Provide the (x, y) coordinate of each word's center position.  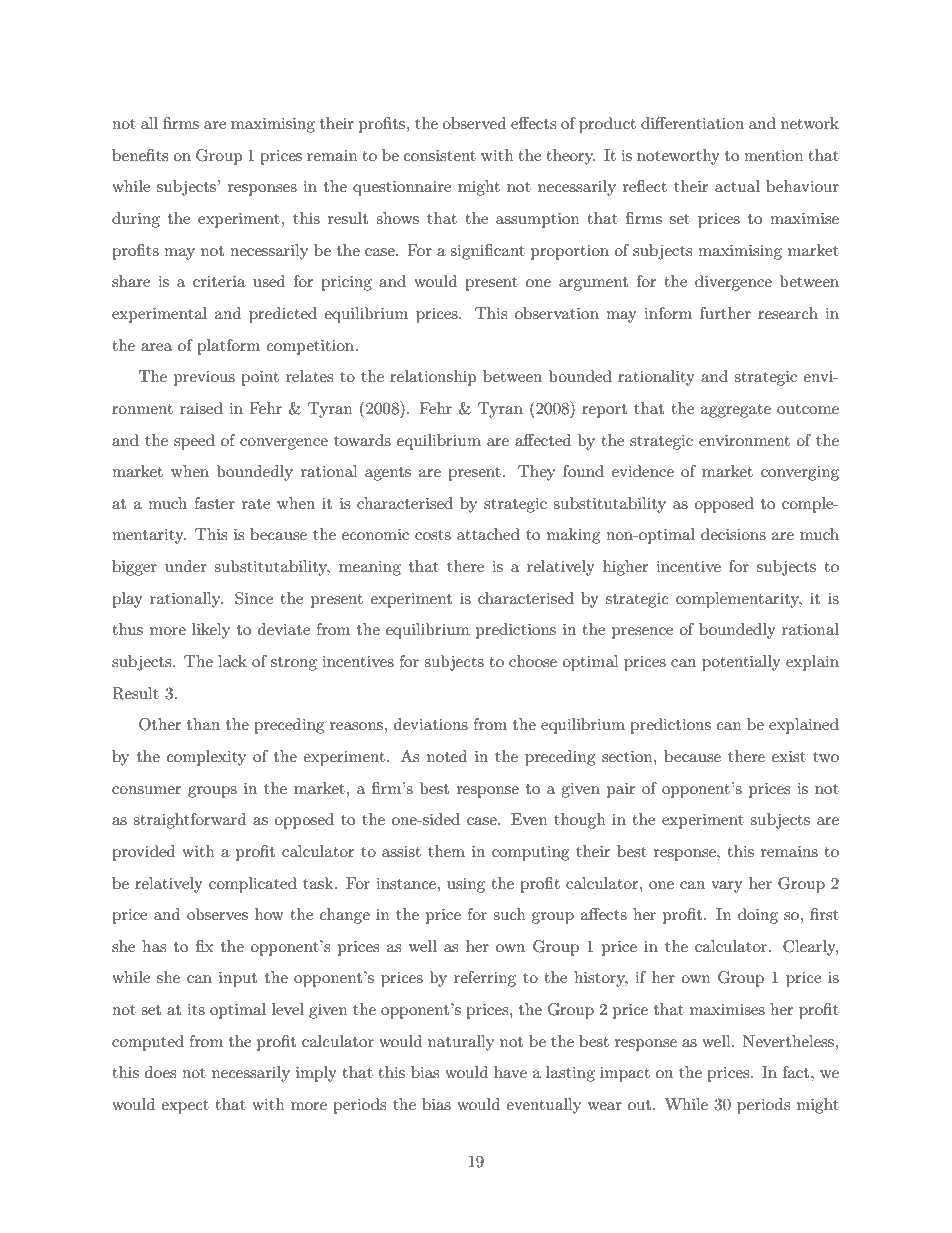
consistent (440, 155)
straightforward (189, 821)
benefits (140, 155)
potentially (741, 663)
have (510, 1072)
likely (211, 631)
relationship (433, 378)
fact (797, 1072)
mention (774, 155)
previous (204, 378)
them (446, 851)
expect (185, 1107)
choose (533, 661)
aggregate (736, 411)
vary (727, 887)
